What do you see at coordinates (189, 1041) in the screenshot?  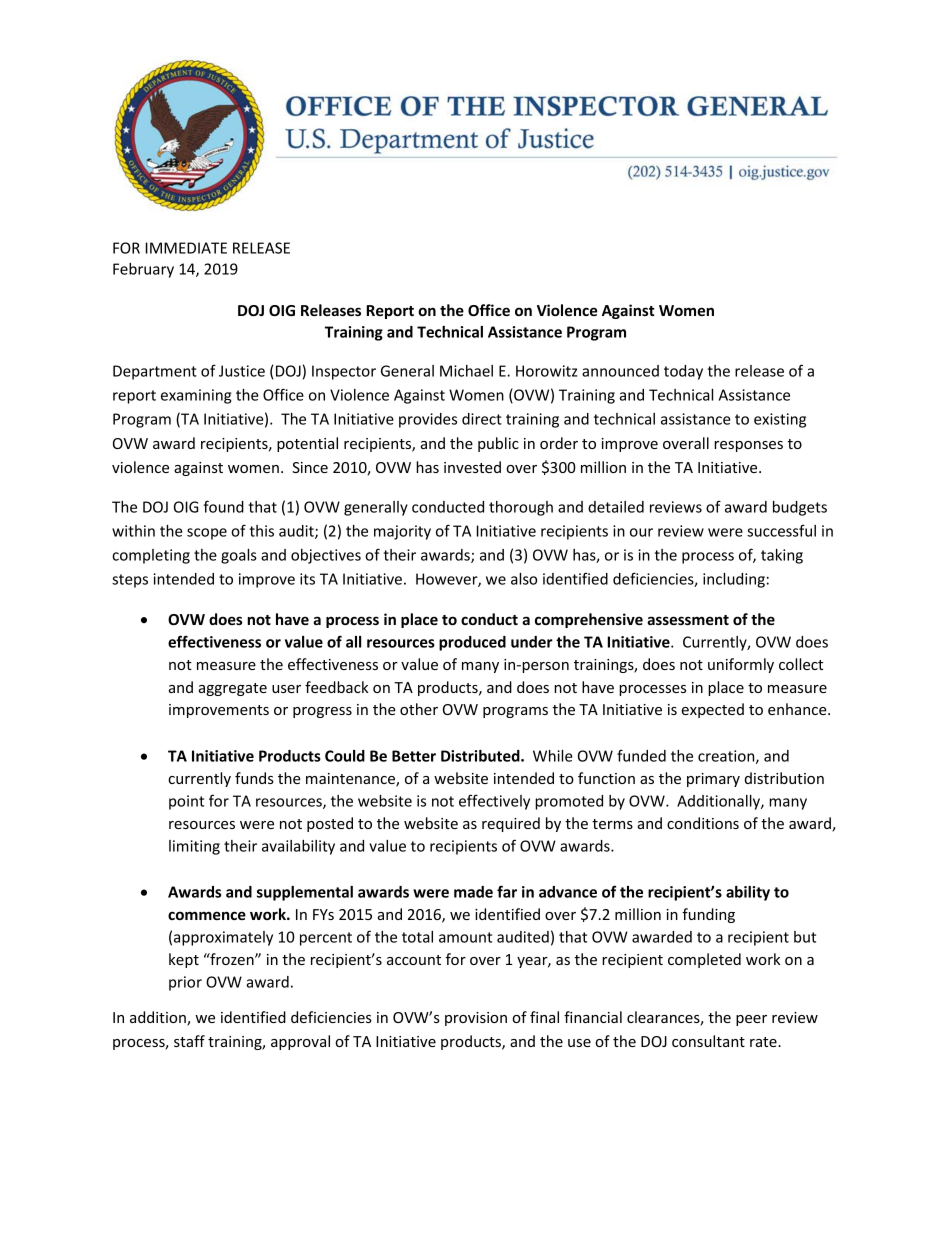 I see `staff` at bounding box center [189, 1041].
